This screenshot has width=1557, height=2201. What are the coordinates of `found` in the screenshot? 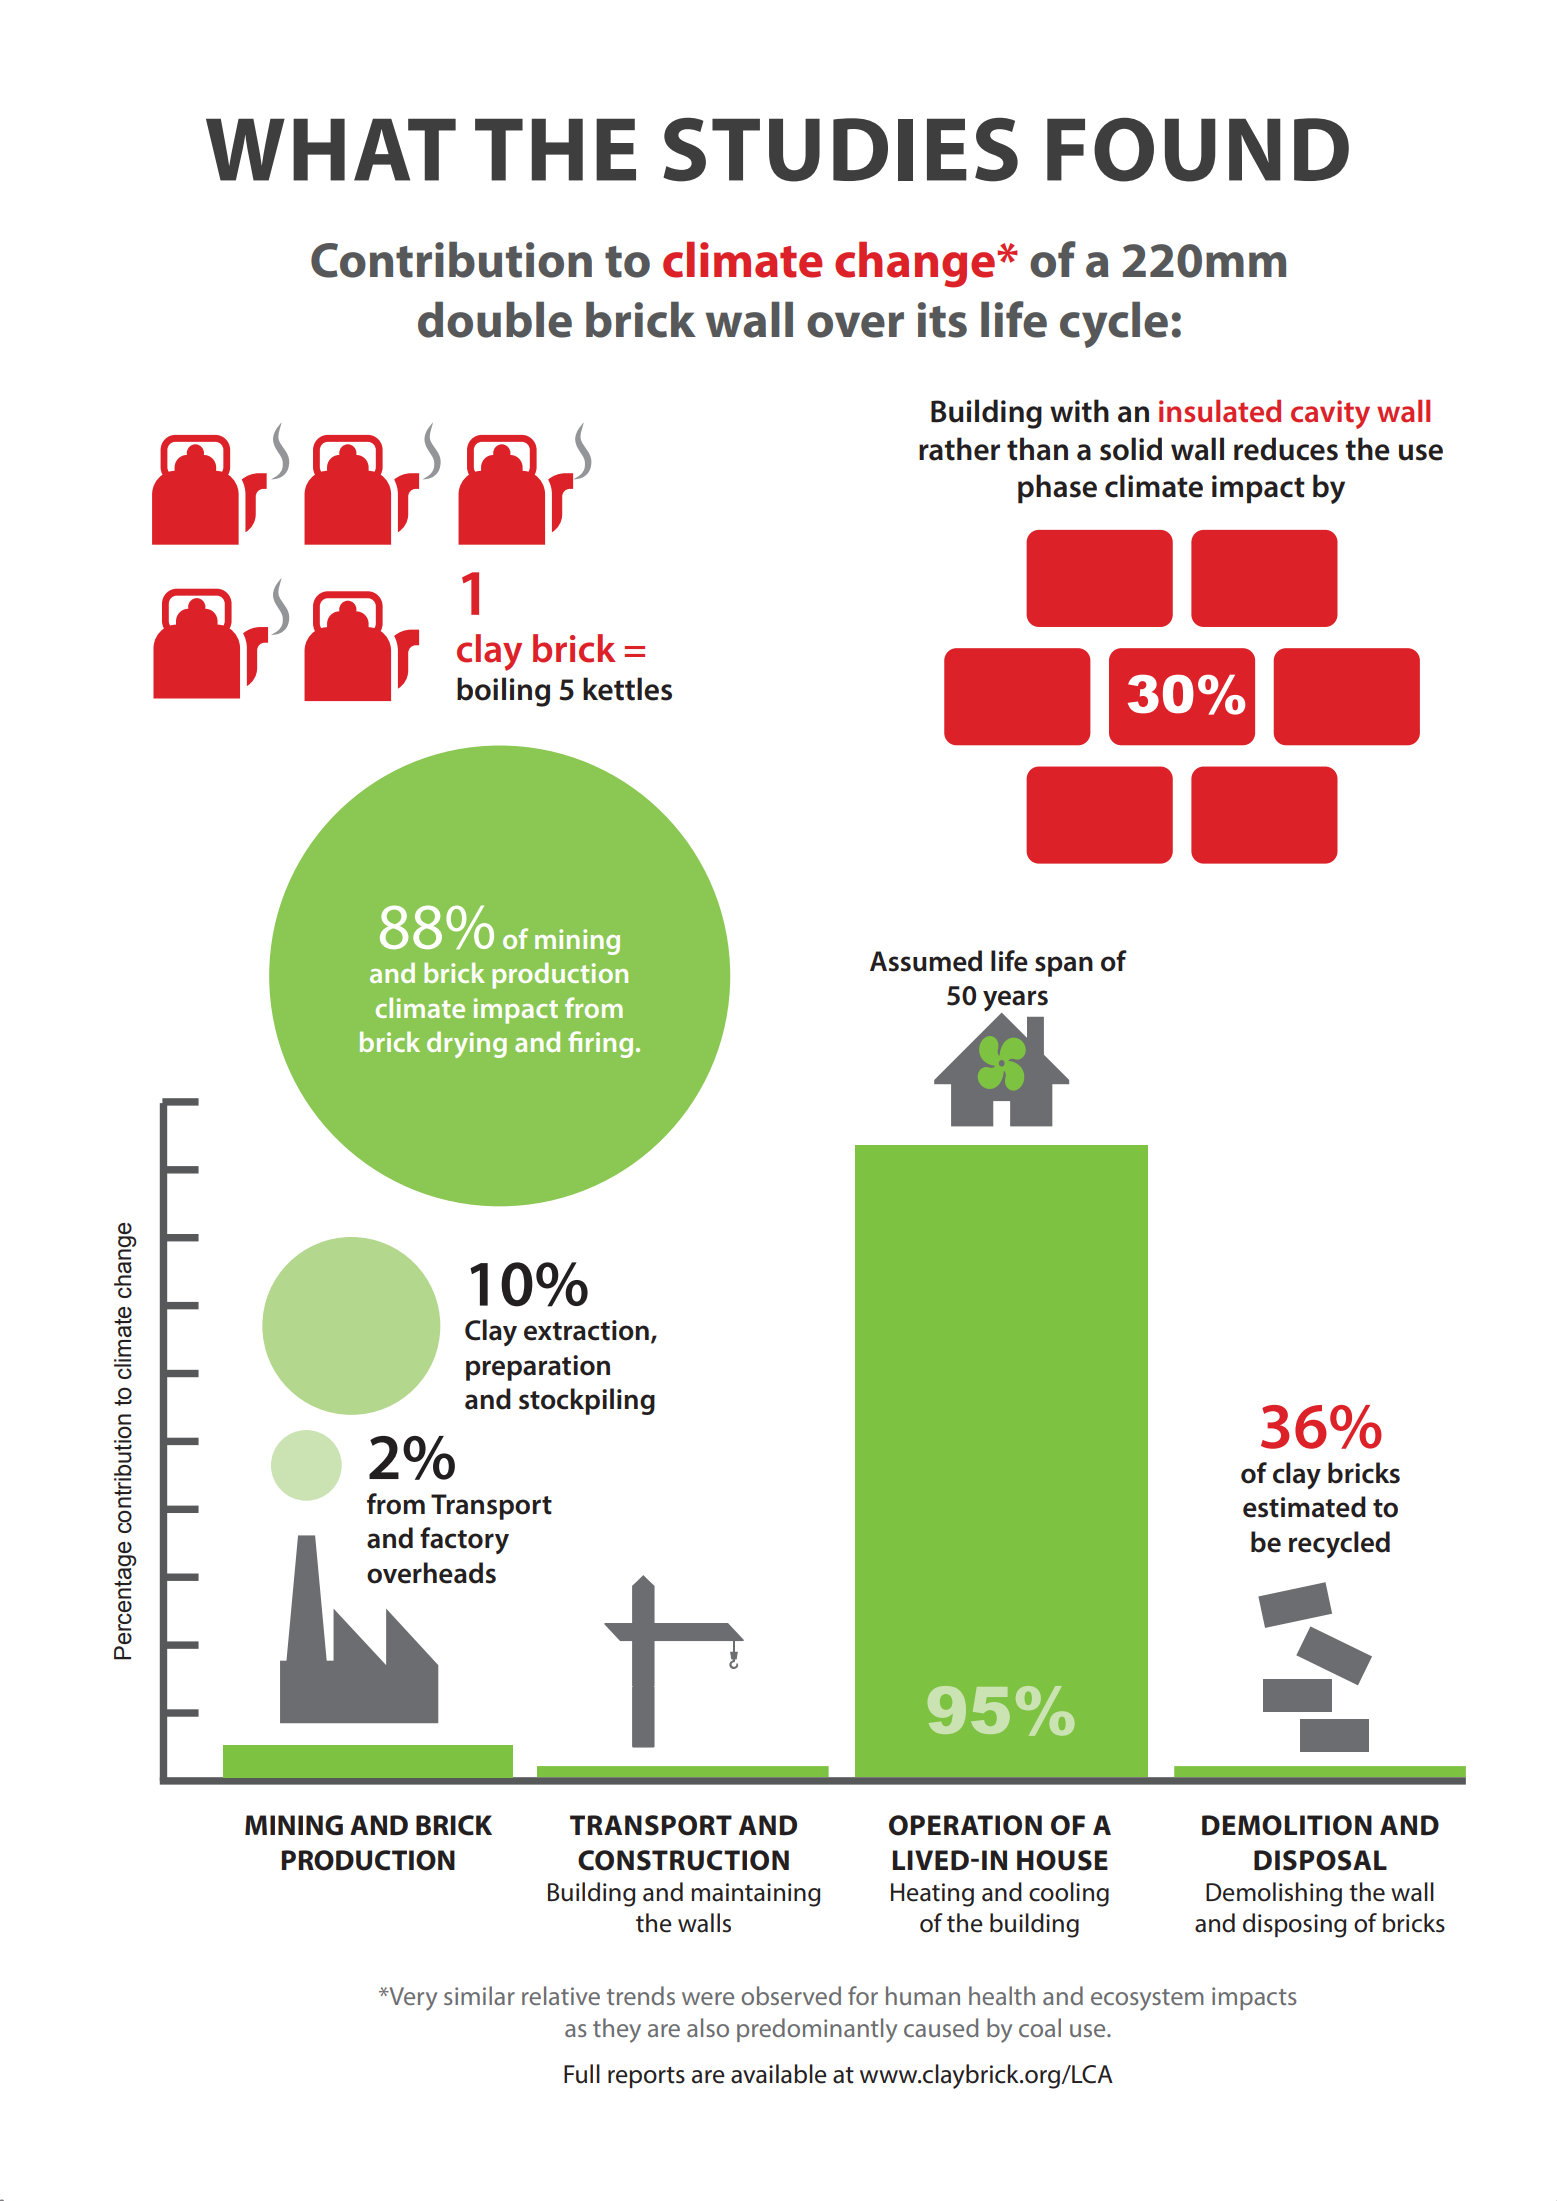 It's located at (1198, 149).
